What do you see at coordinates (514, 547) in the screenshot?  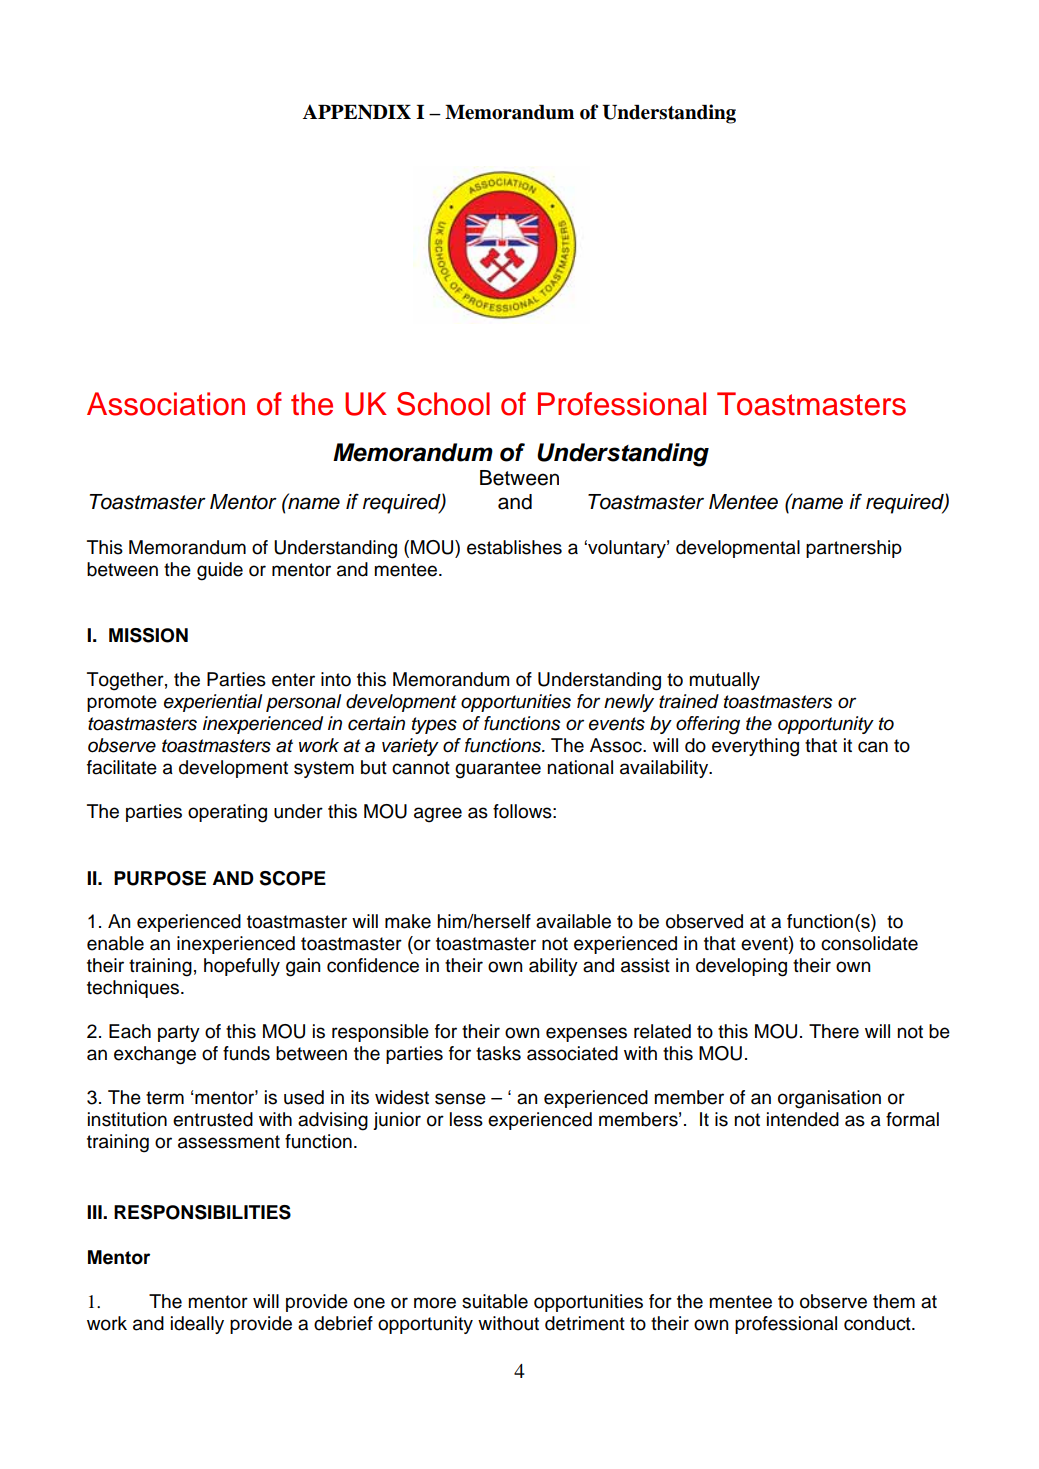 I see `establishes` at bounding box center [514, 547].
